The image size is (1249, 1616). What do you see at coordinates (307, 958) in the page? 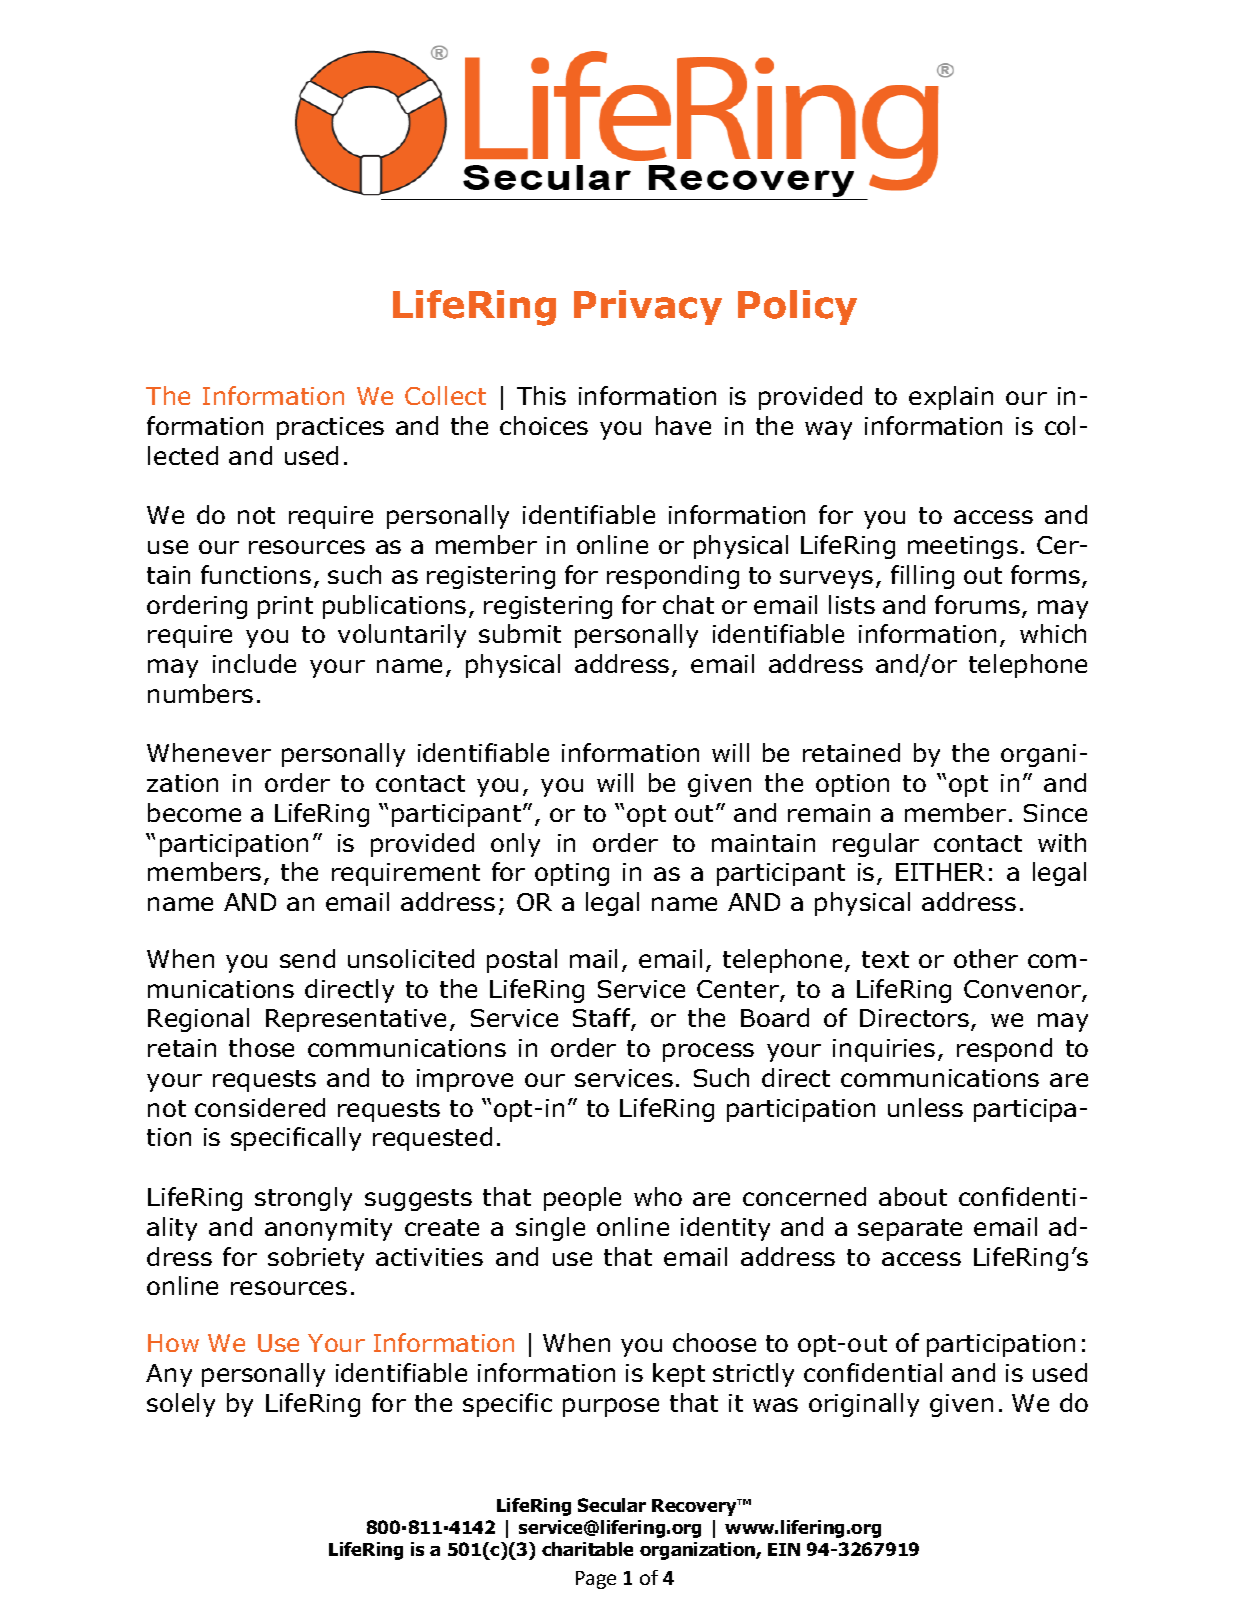
I see `send` at bounding box center [307, 958].
